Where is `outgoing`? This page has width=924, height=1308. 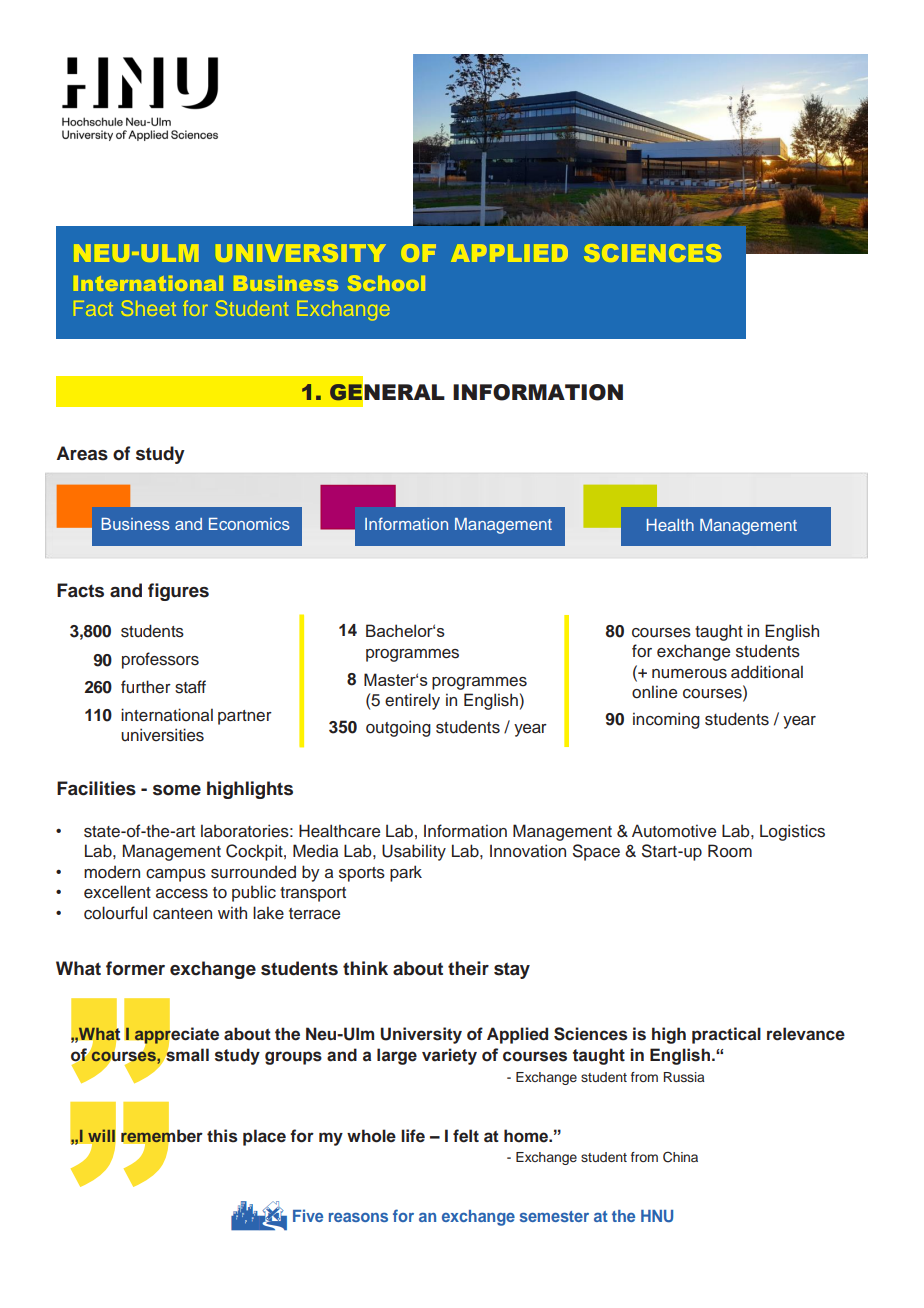 outgoing is located at coordinates (398, 728).
